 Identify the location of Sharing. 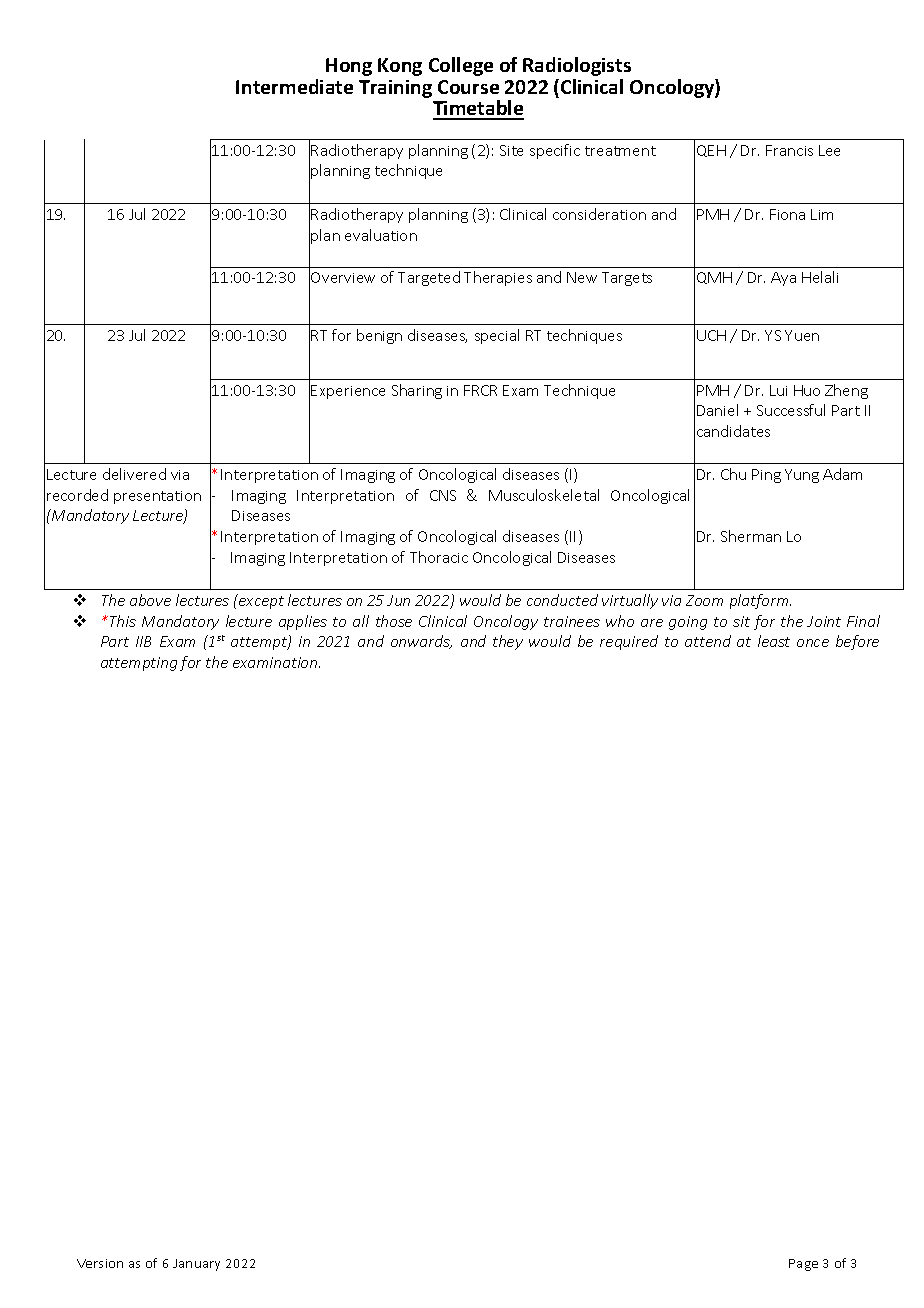
(417, 391).
